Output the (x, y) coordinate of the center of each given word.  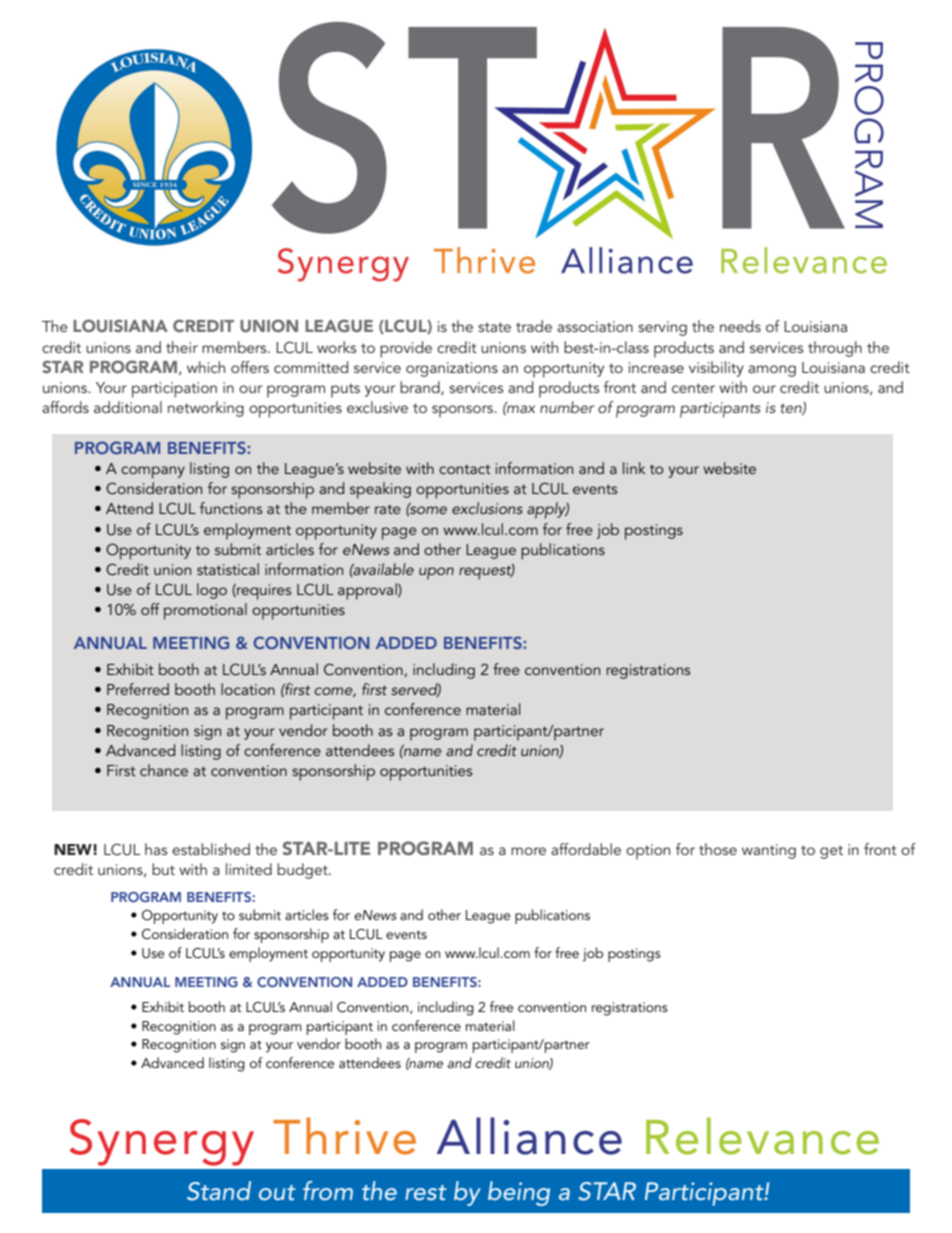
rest (426, 1192)
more (528, 851)
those (718, 849)
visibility (716, 369)
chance (164, 770)
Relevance (762, 1136)
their (182, 347)
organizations (452, 369)
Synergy (162, 1142)
